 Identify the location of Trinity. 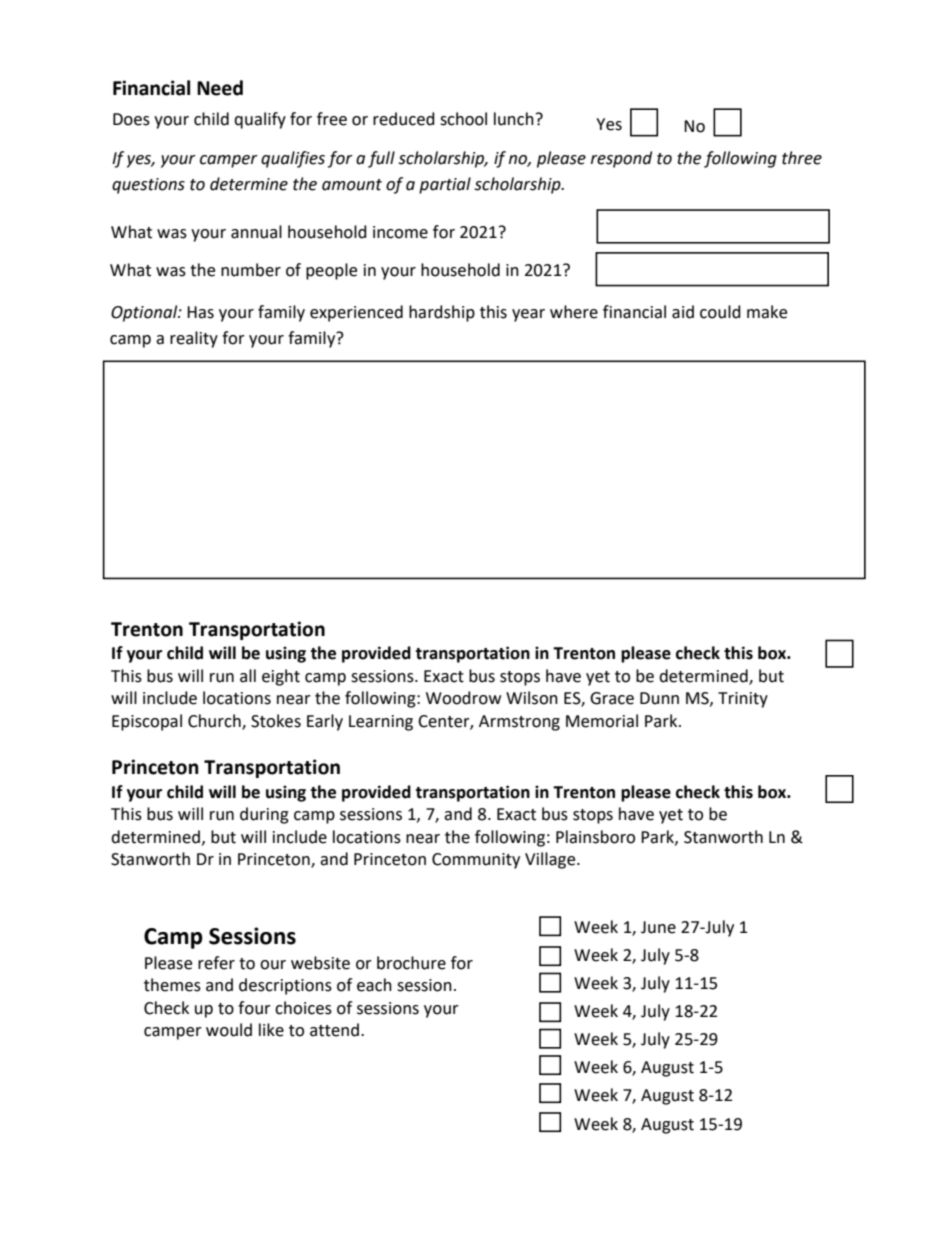
(743, 700).
